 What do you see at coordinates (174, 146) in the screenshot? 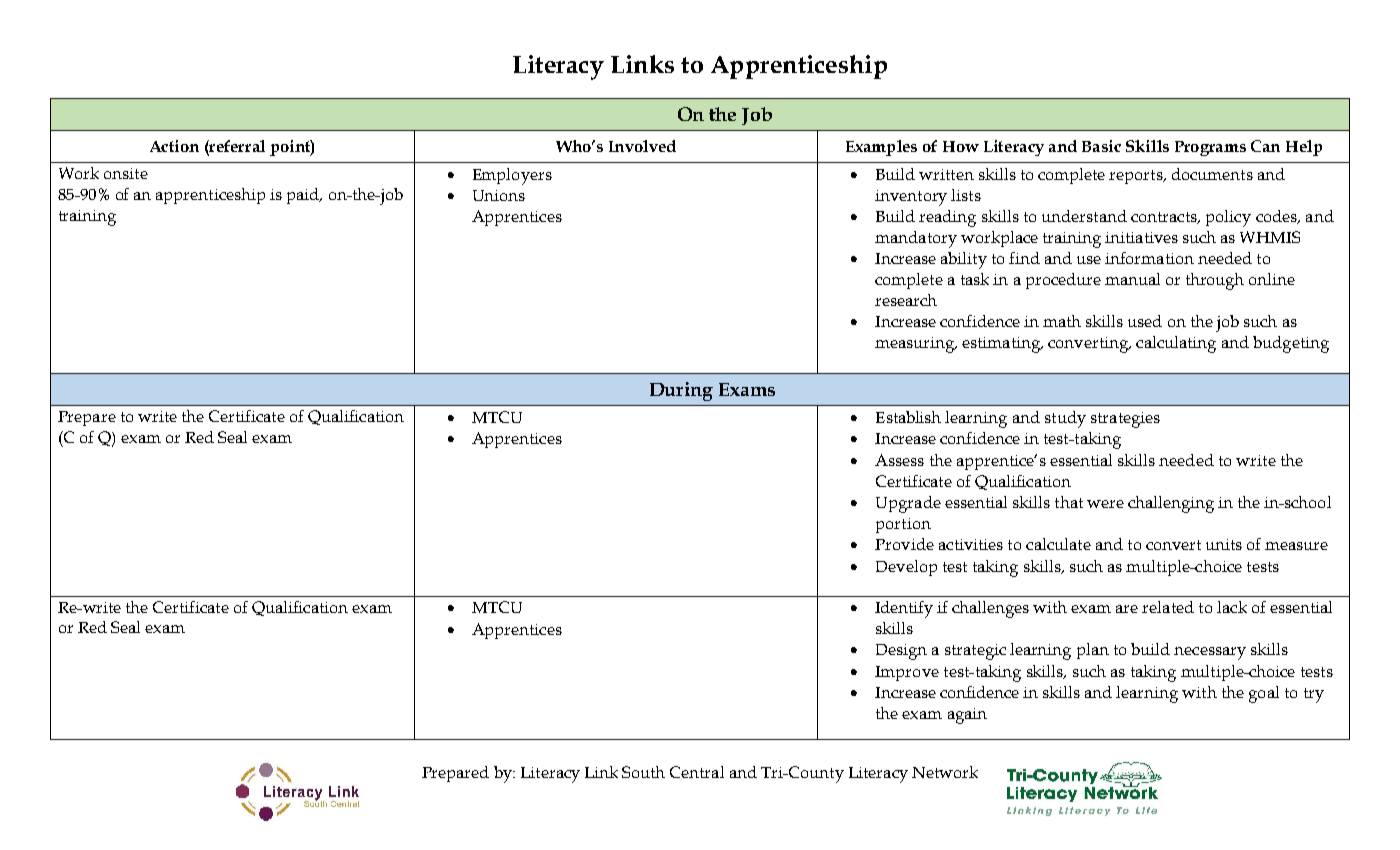
I see `Action` at bounding box center [174, 146].
